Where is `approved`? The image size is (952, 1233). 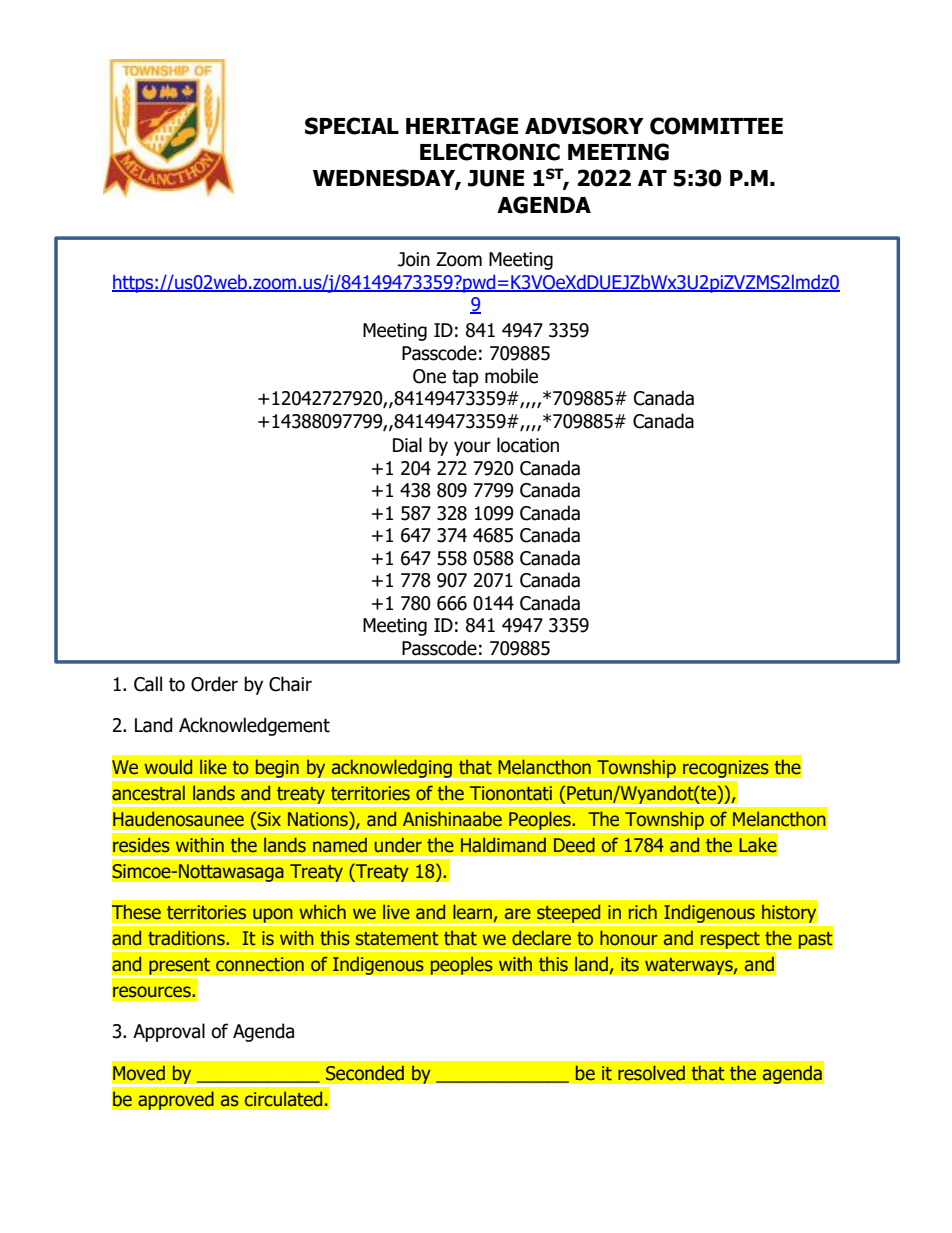
approved is located at coordinates (176, 1100).
